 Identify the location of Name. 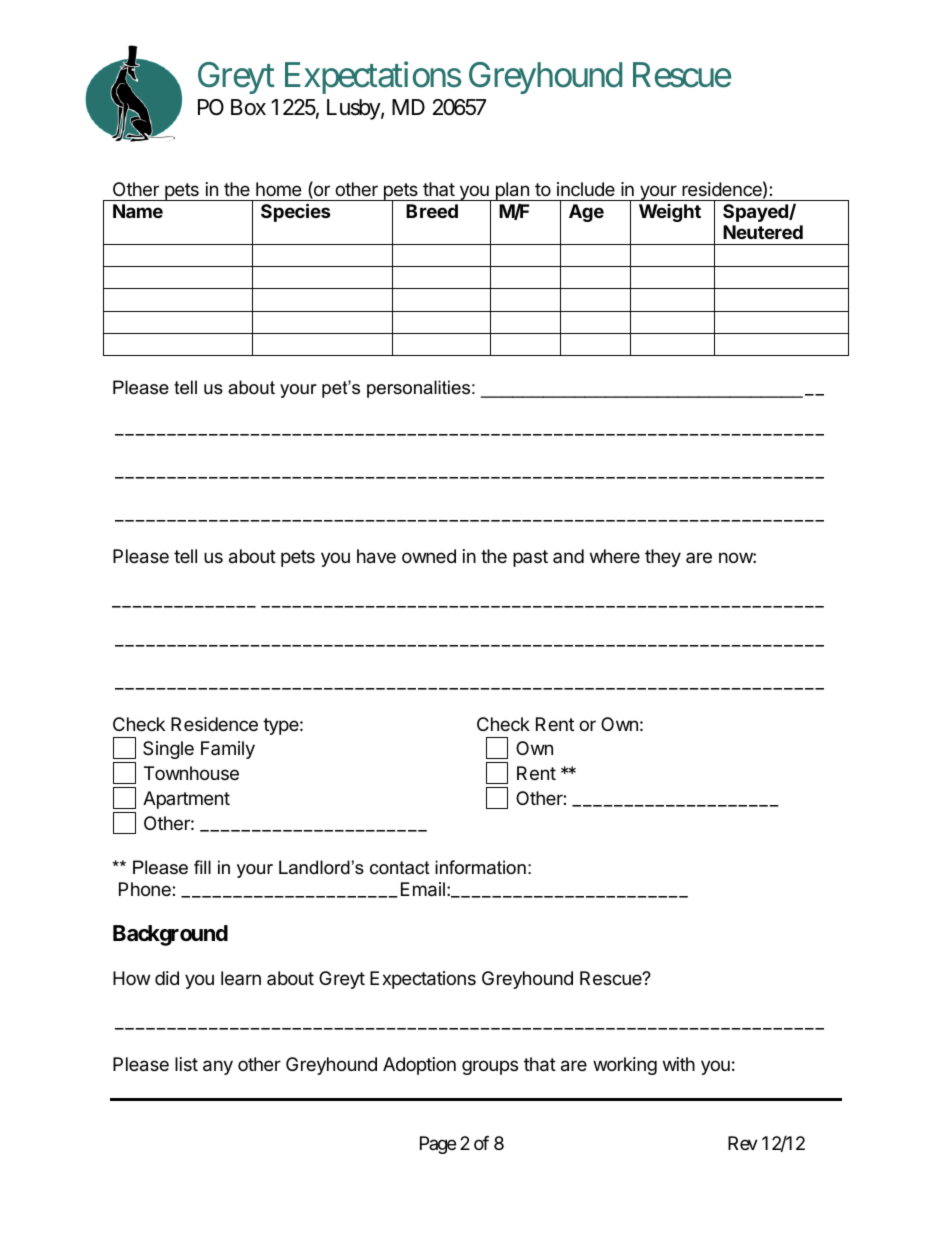
(138, 211).
